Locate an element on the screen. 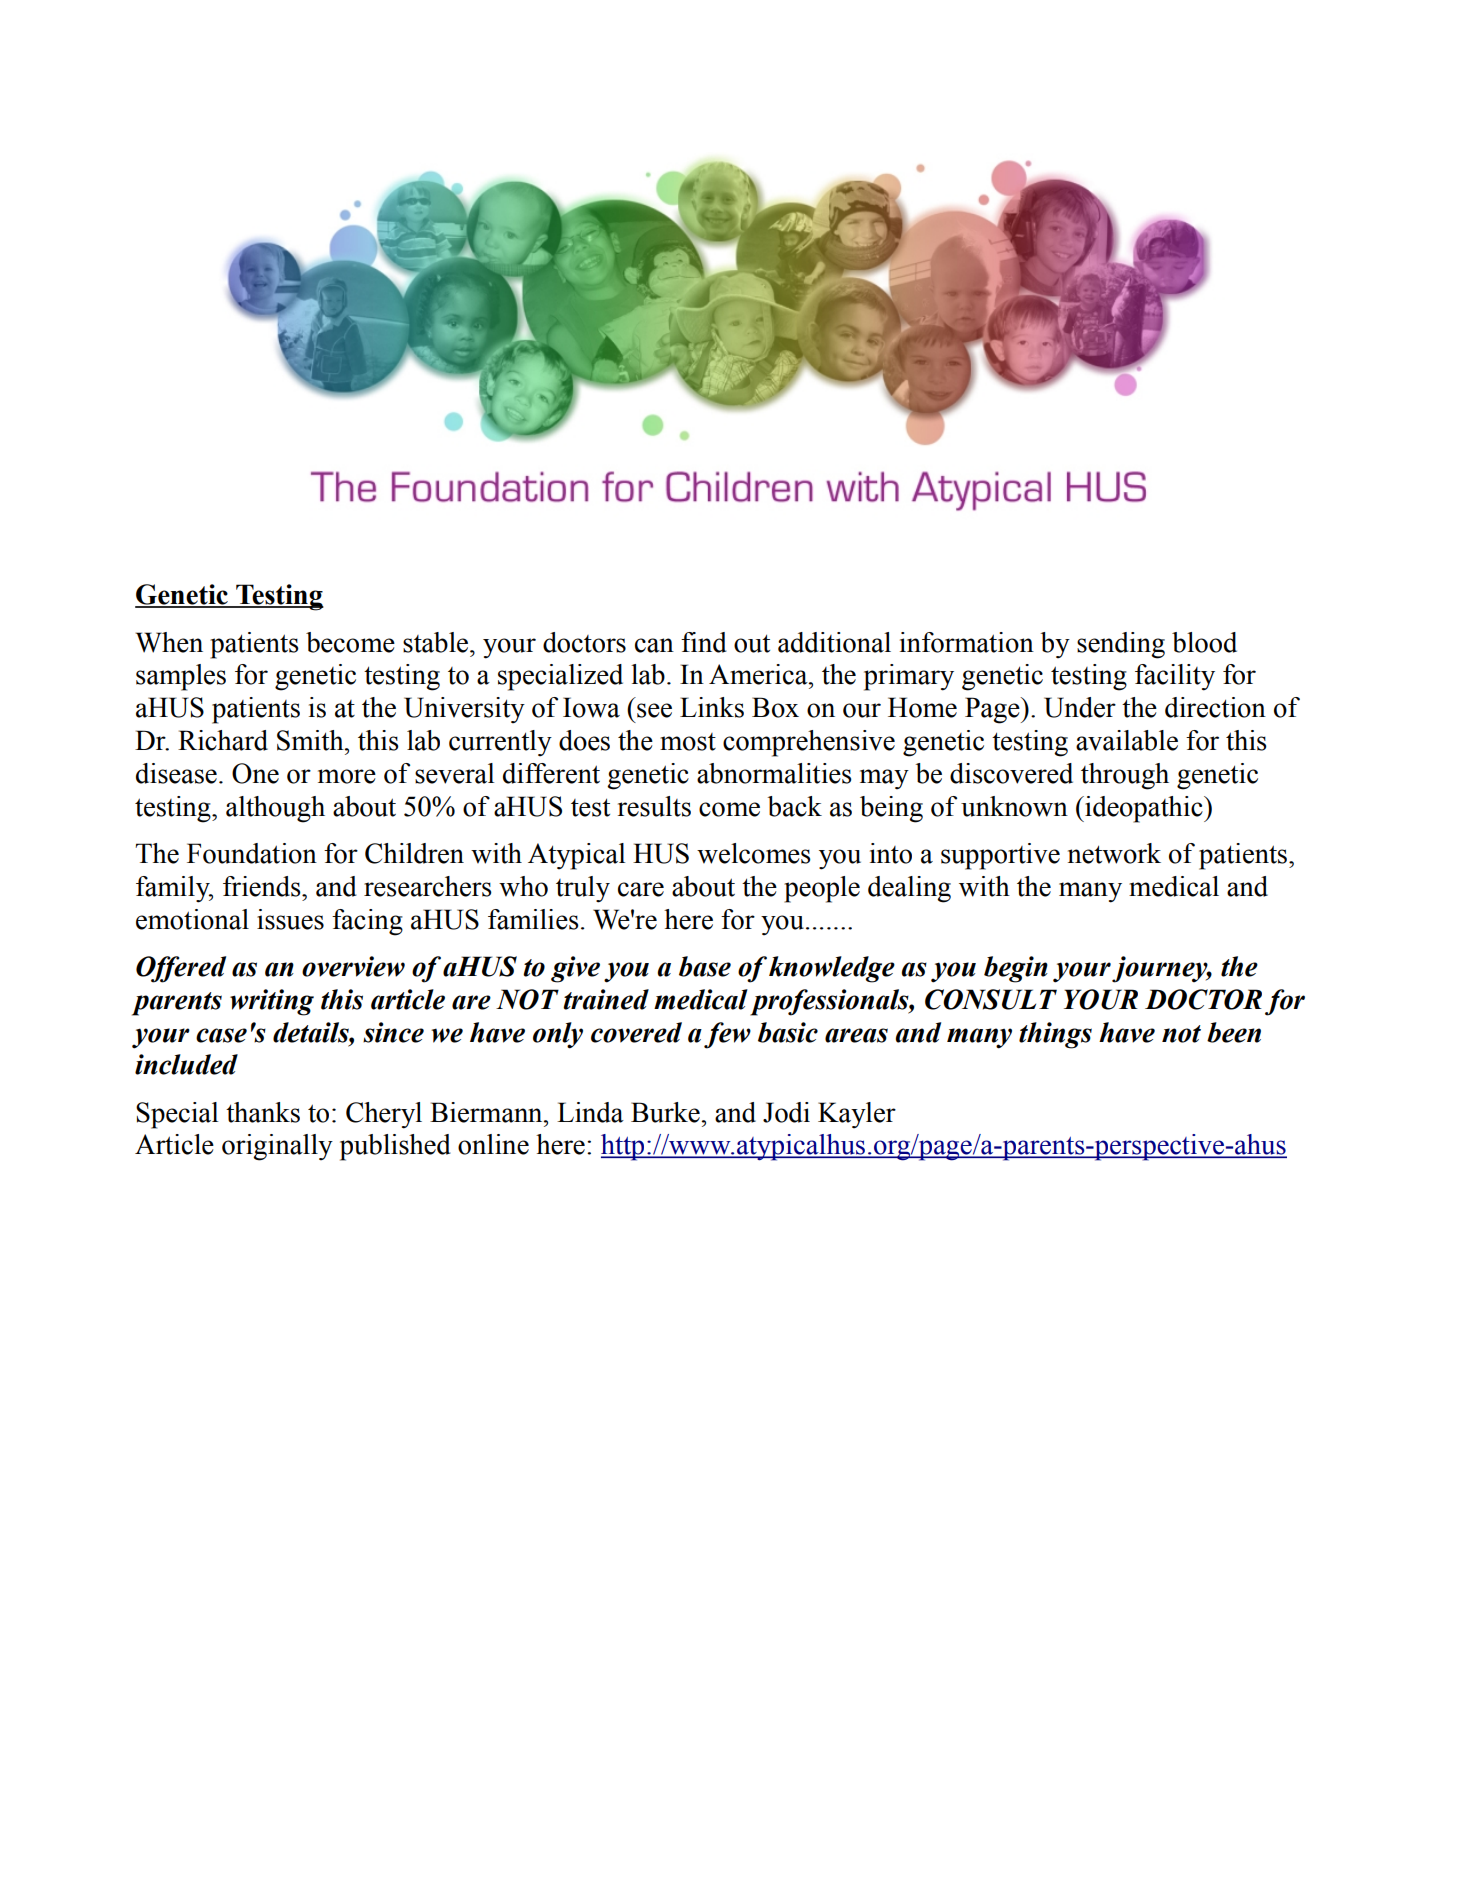  Burke is located at coordinates (666, 1112).
